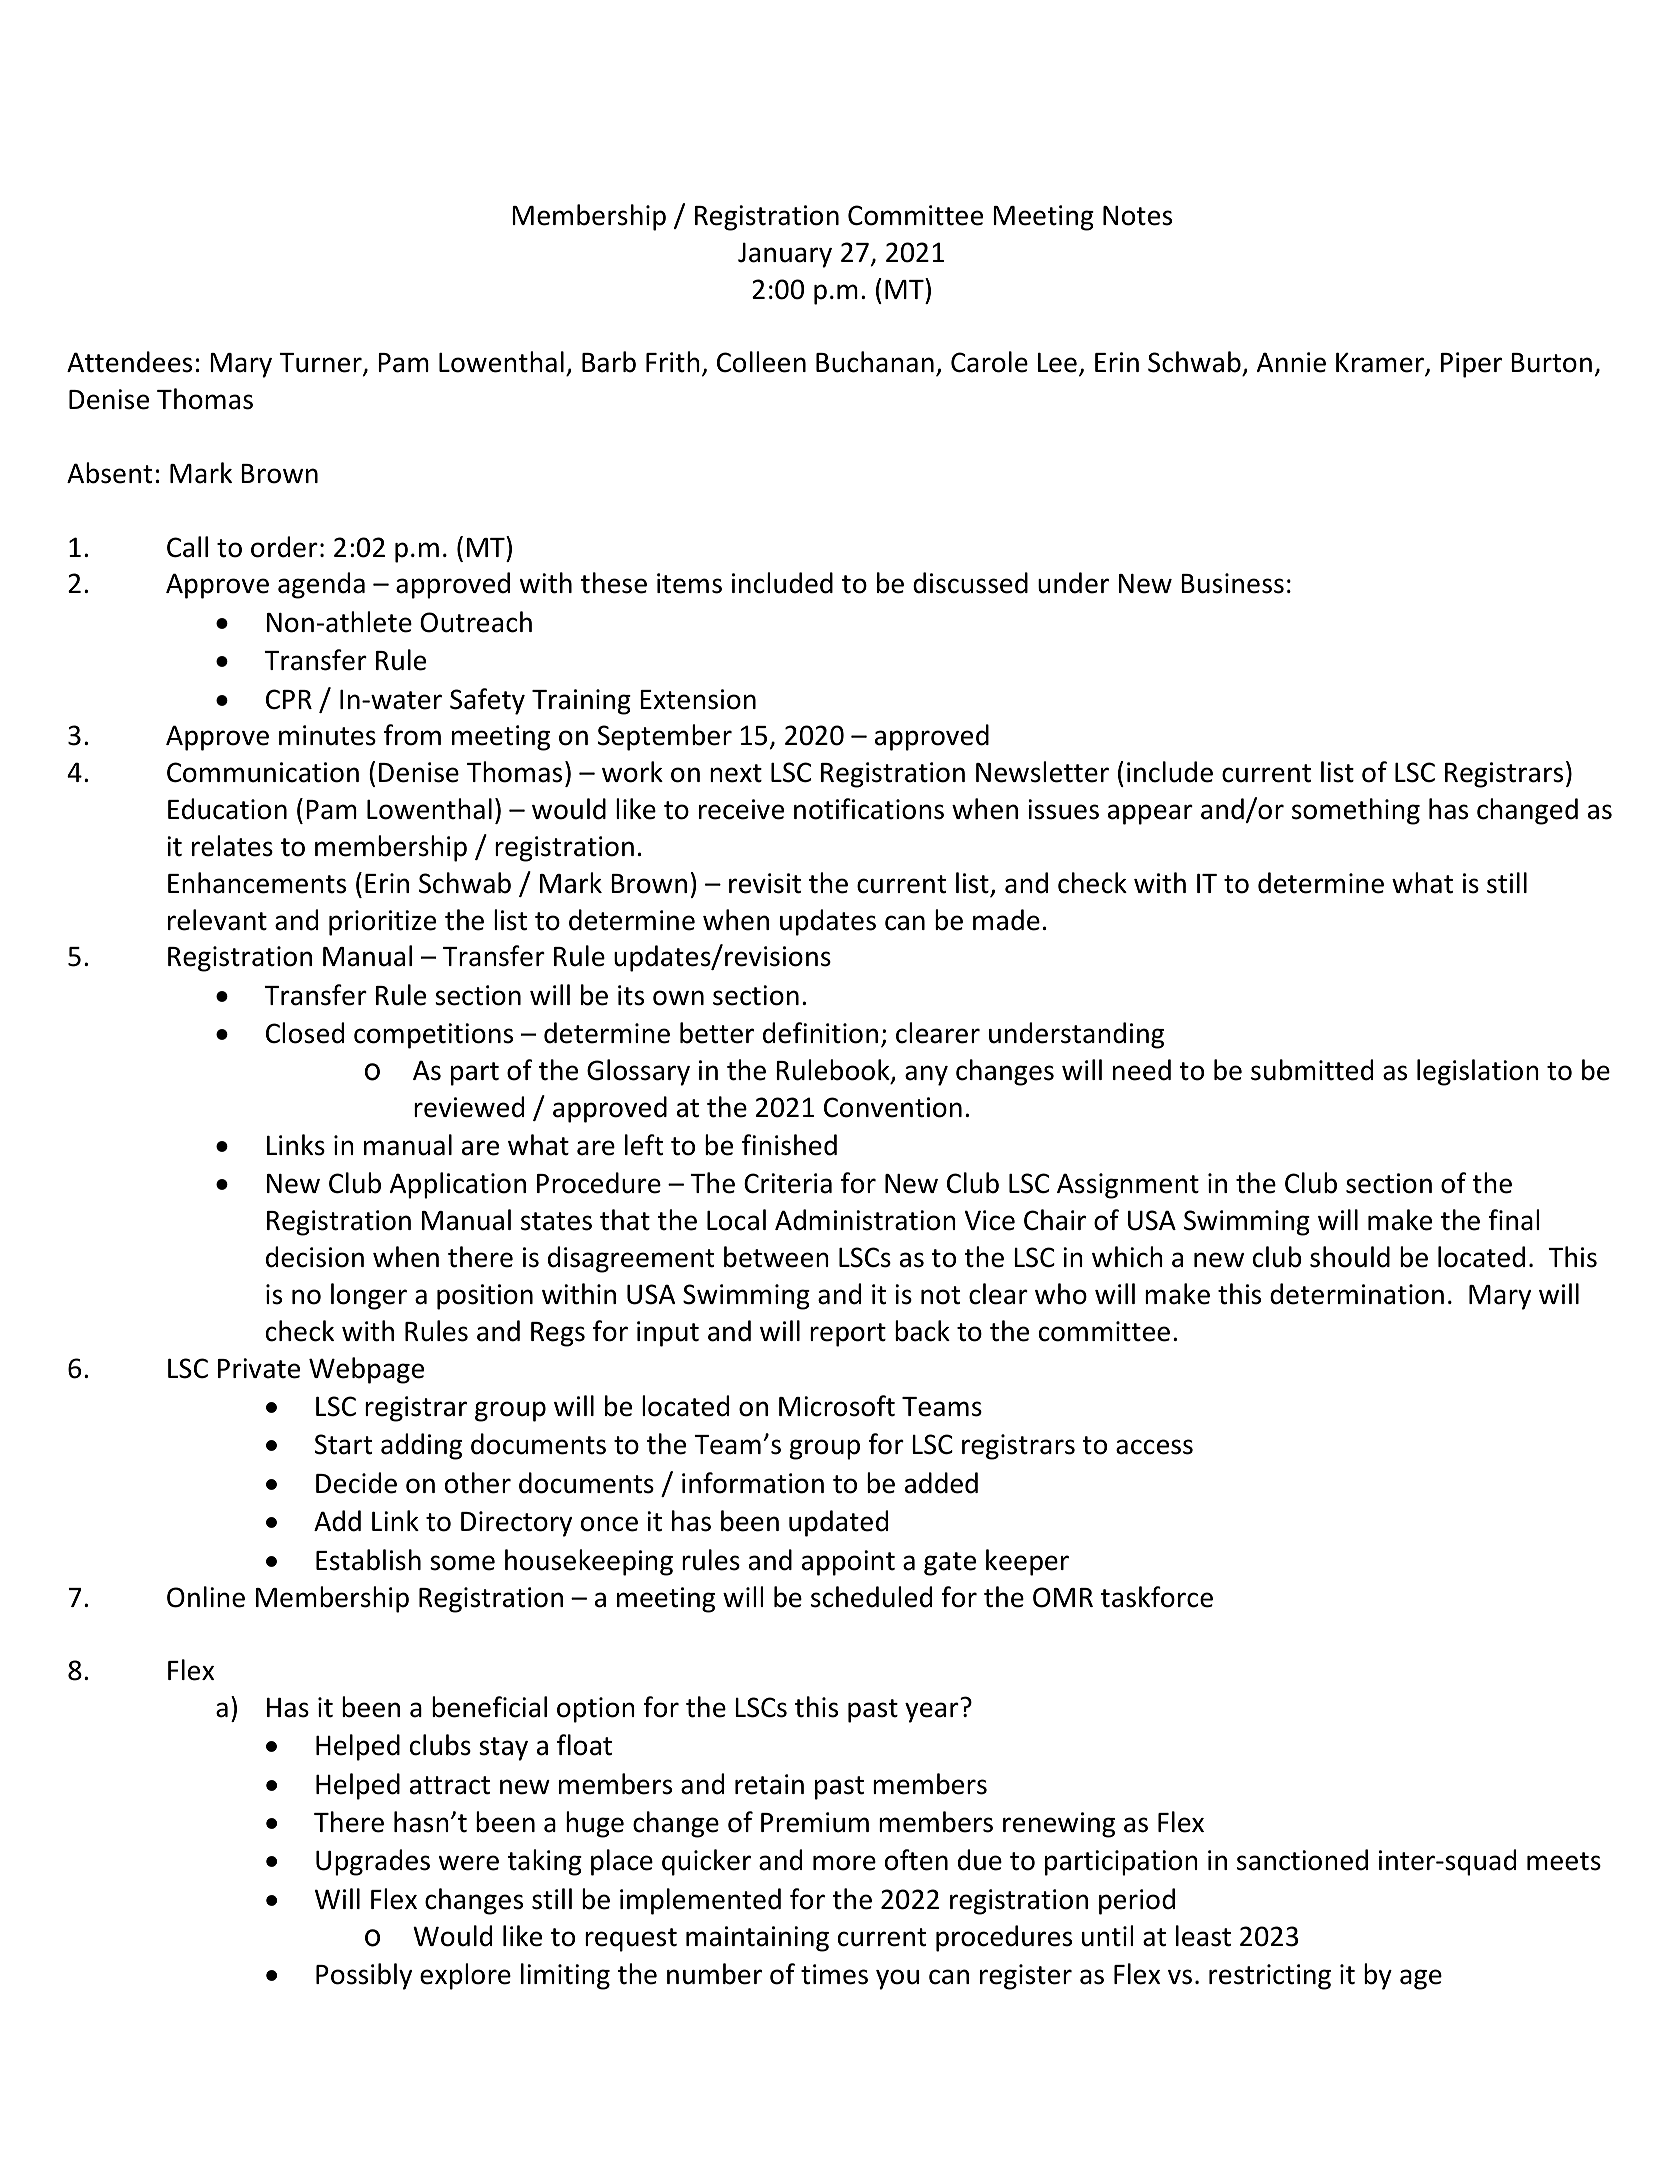 This screenshot has height=2171, width=1678. Describe the element at coordinates (305, 1033) in the screenshot. I see `Closed` at that location.
